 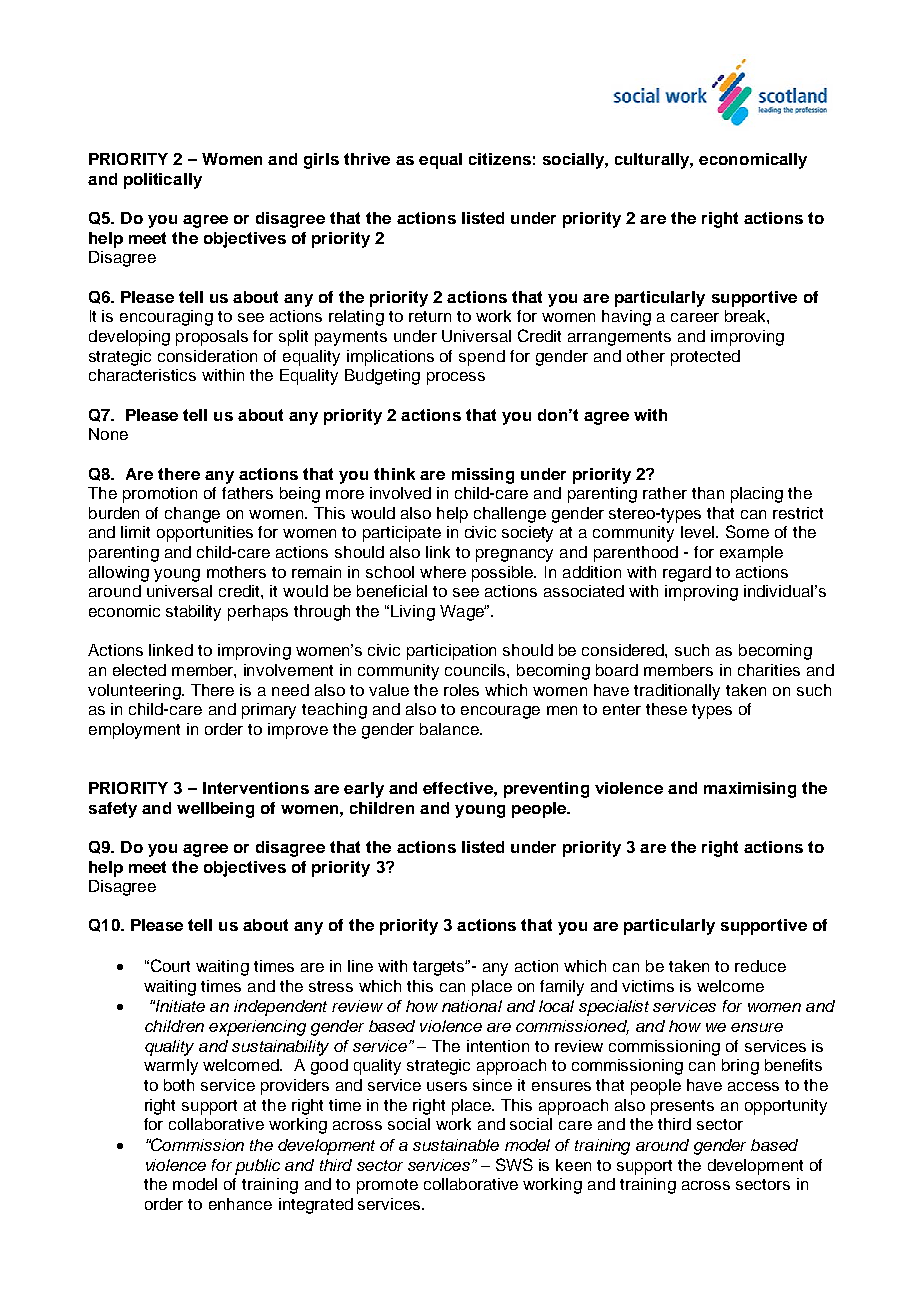 What do you see at coordinates (626, 318) in the image?
I see `having` at bounding box center [626, 318].
